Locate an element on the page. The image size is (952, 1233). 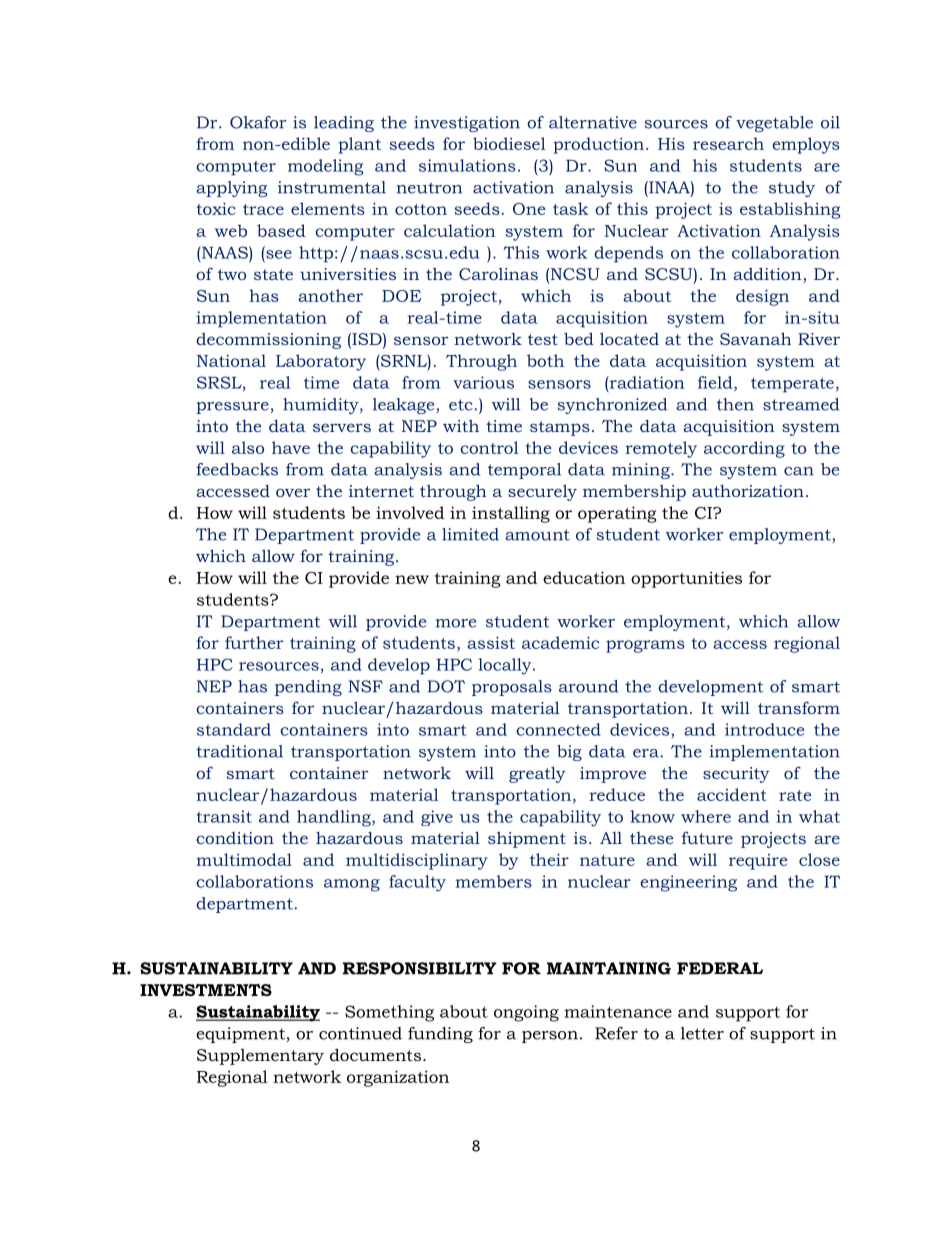
greatly is located at coordinates (537, 774).
